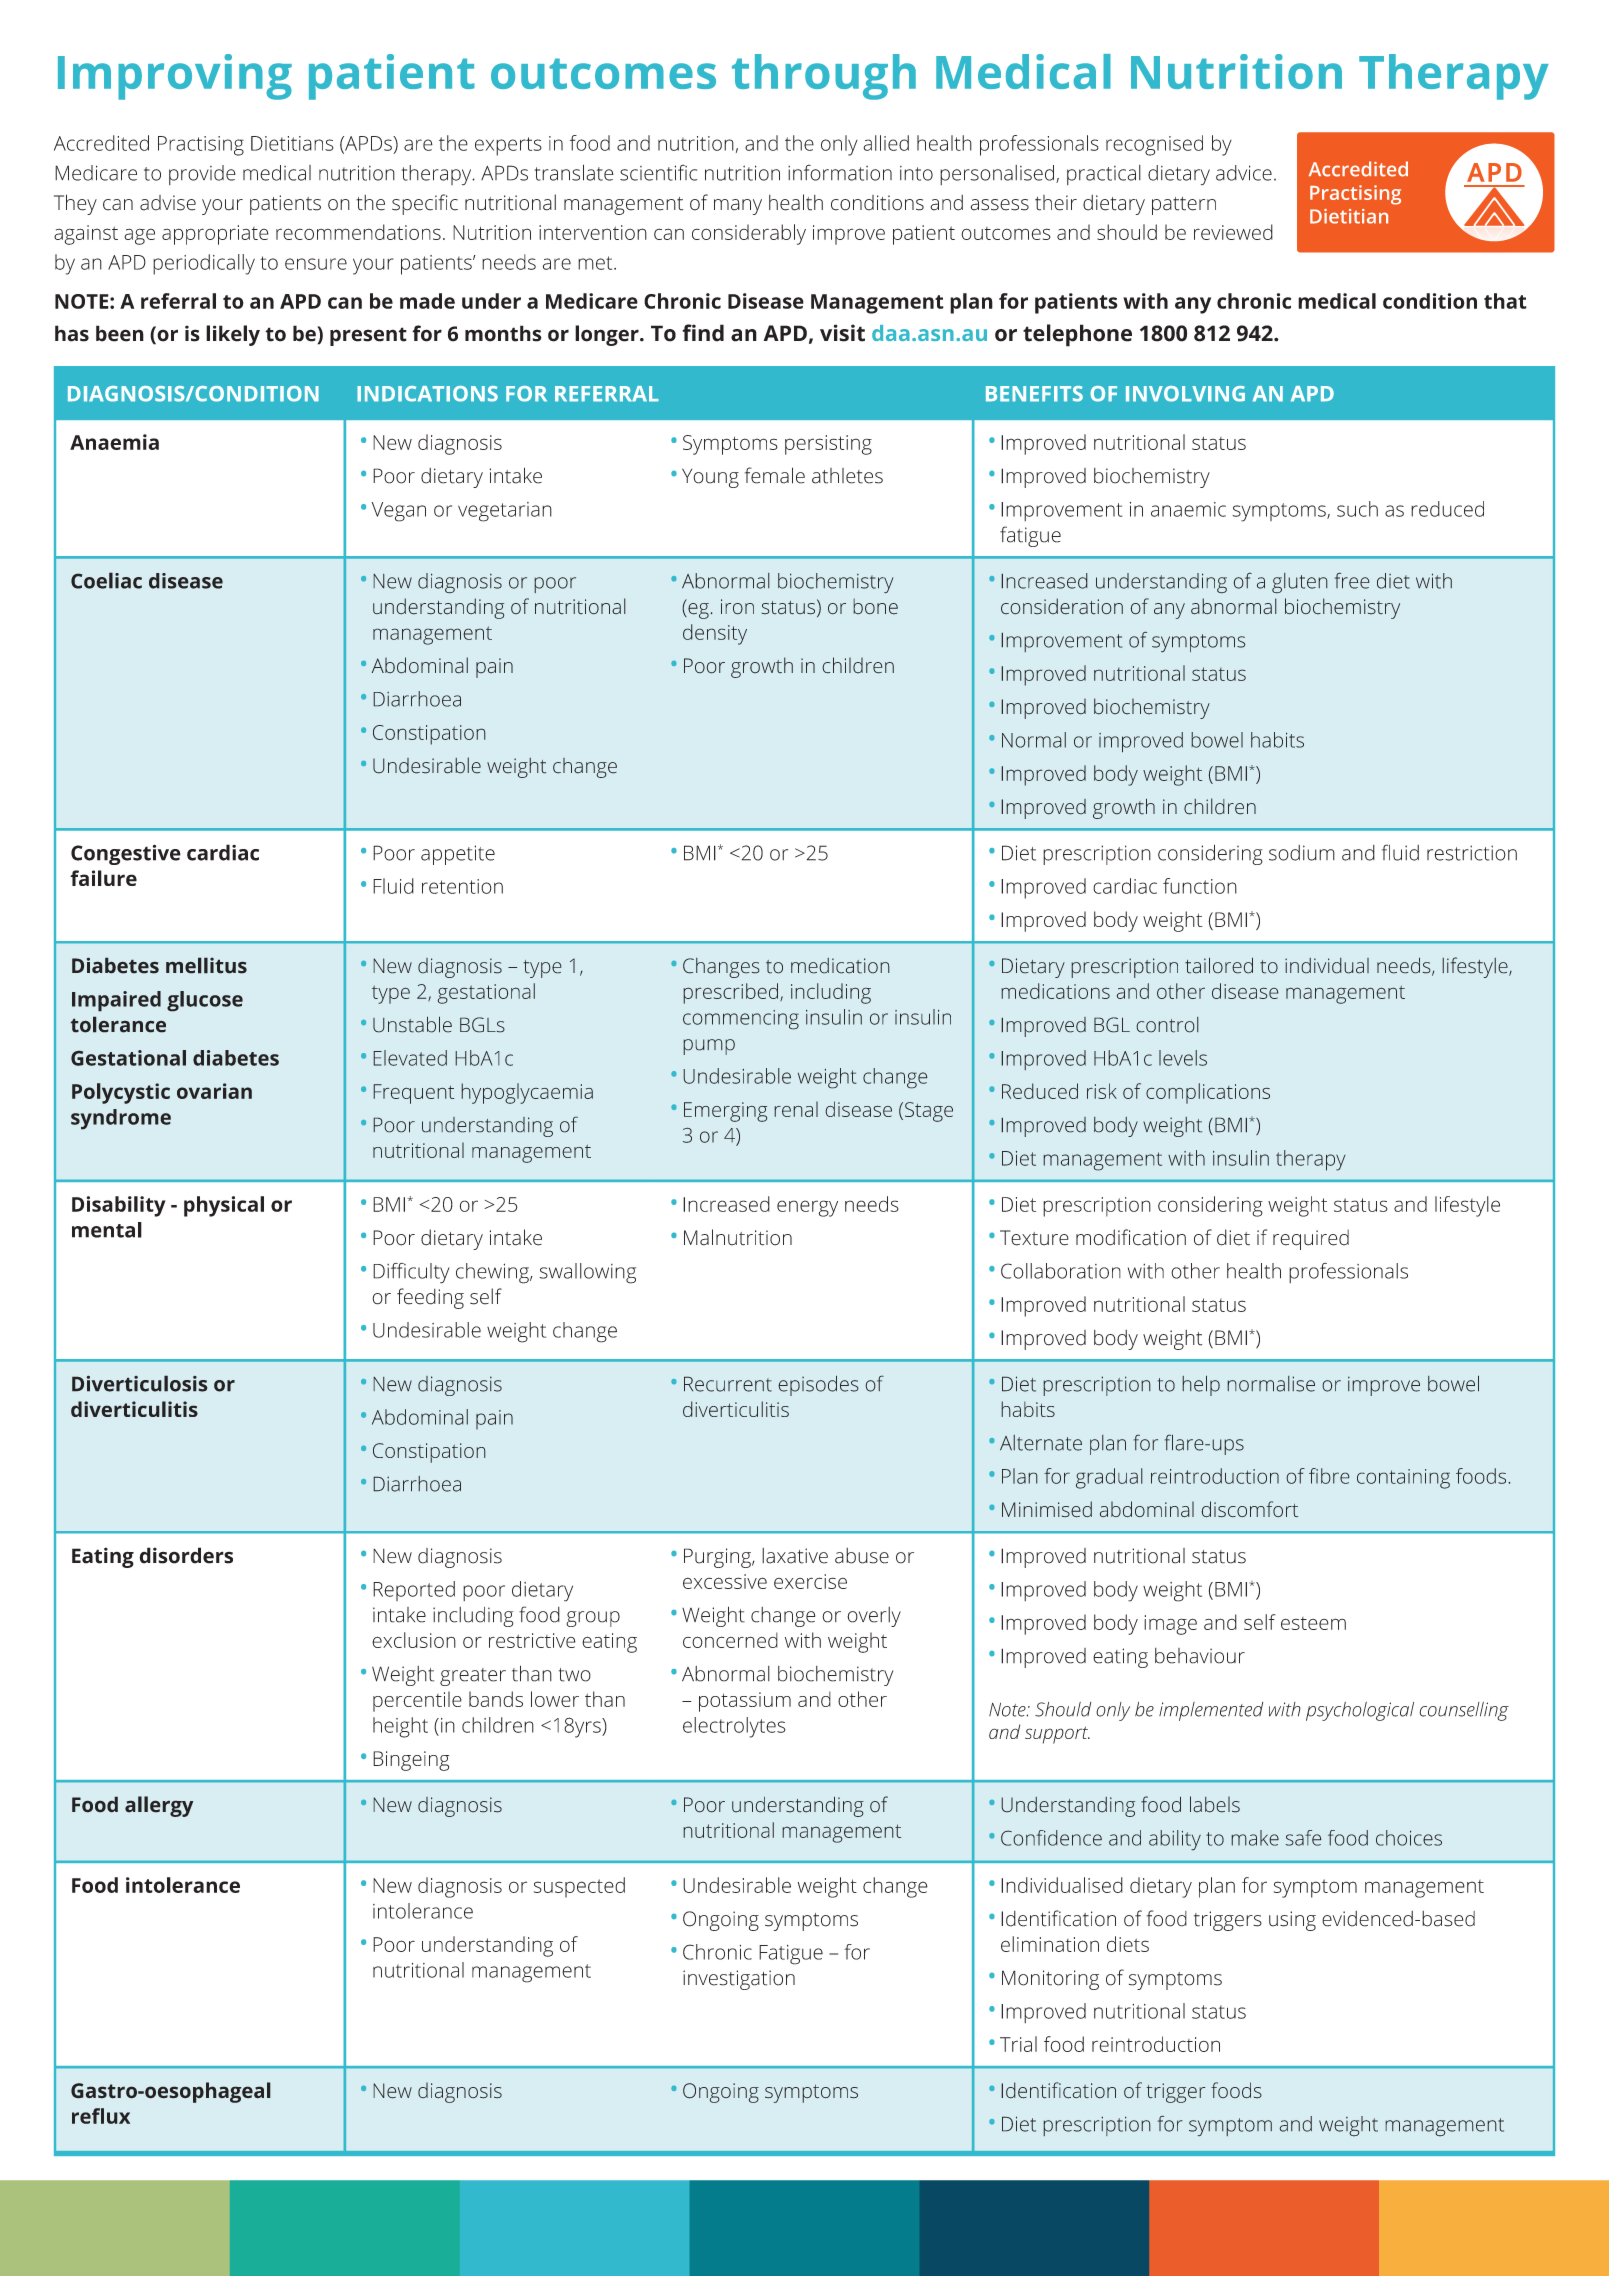 The image size is (1609, 2276). Describe the element at coordinates (106, 580) in the screenshot. I see `Coeliac` at that location.
